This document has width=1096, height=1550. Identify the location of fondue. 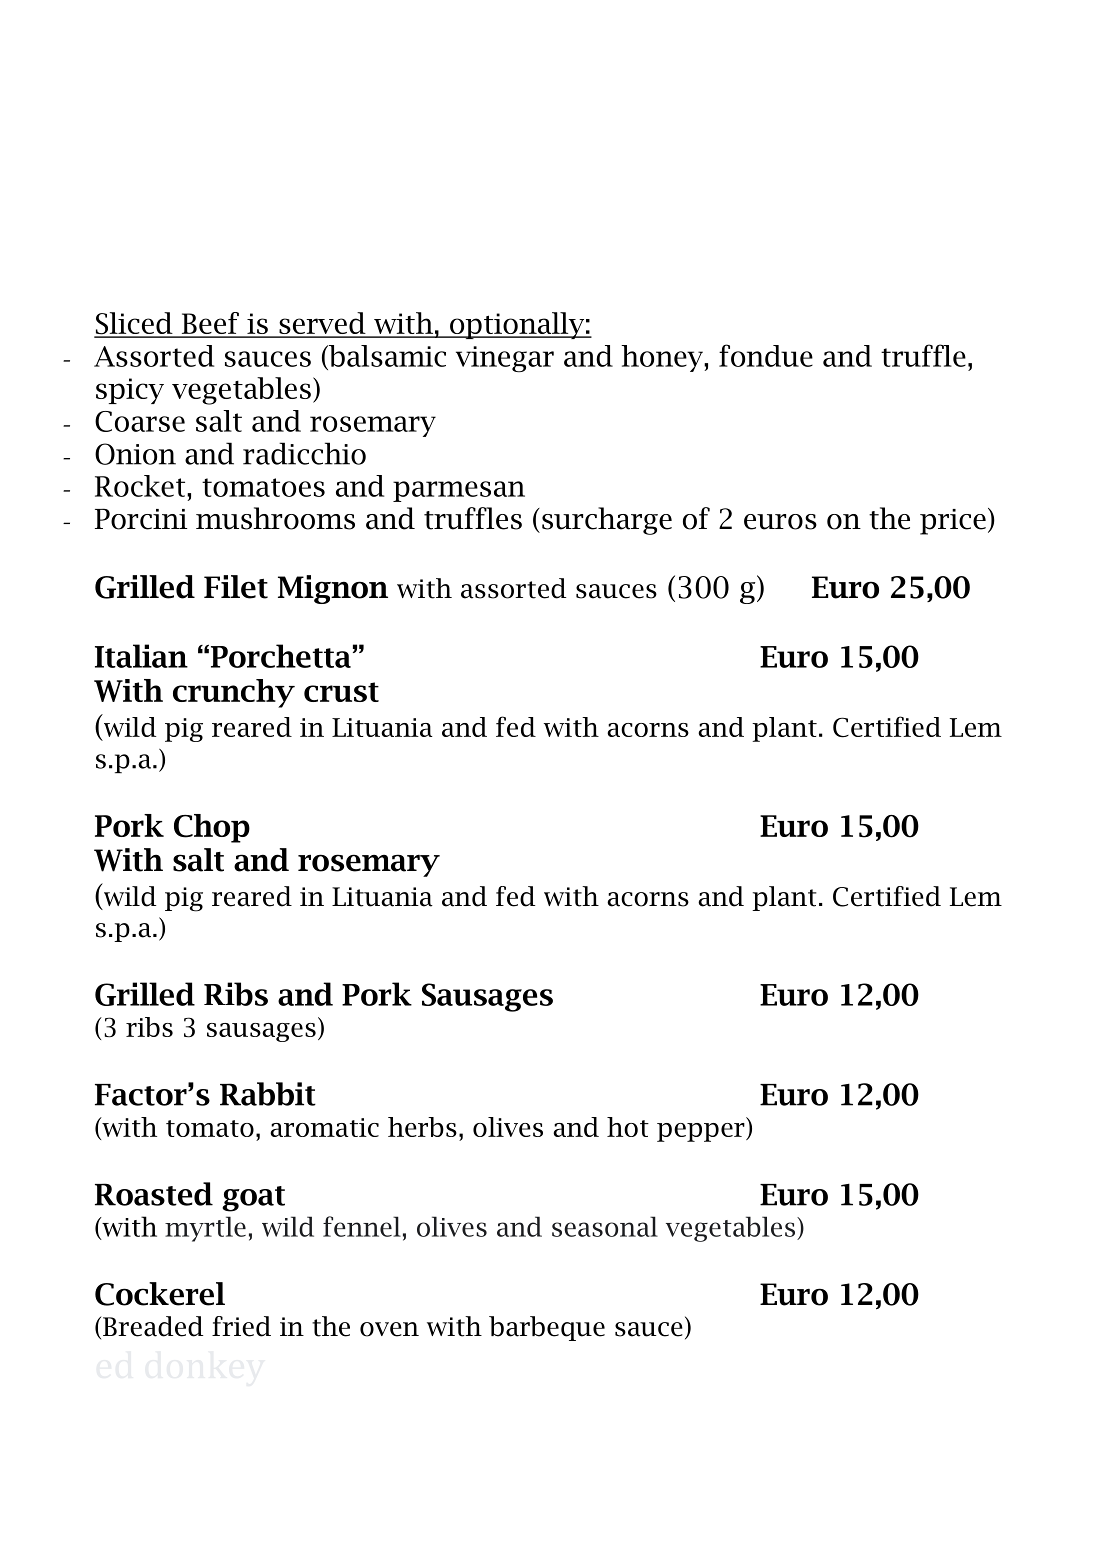
(766, 355).
